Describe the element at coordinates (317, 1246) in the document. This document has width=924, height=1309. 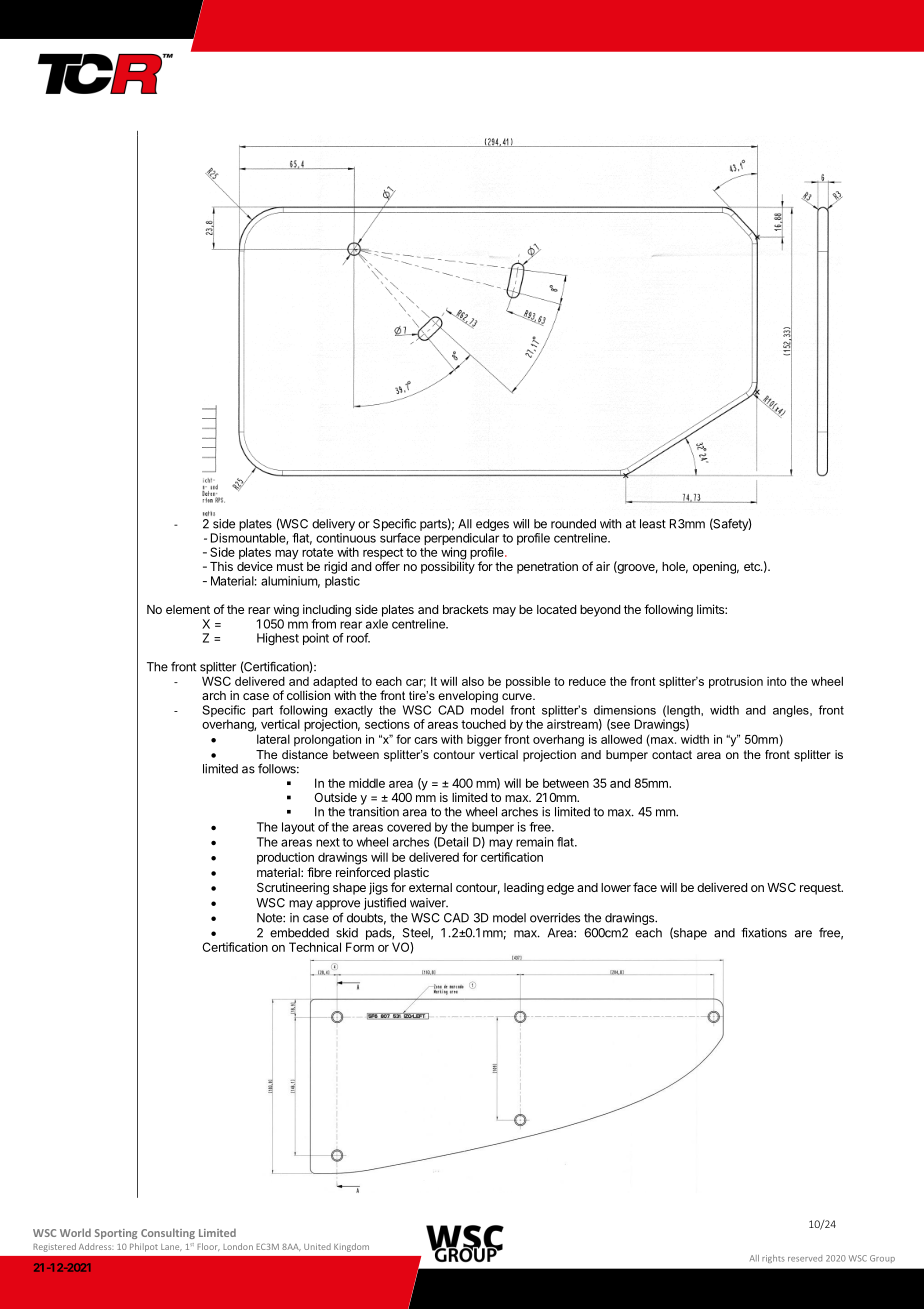
I see `United` at that location.
